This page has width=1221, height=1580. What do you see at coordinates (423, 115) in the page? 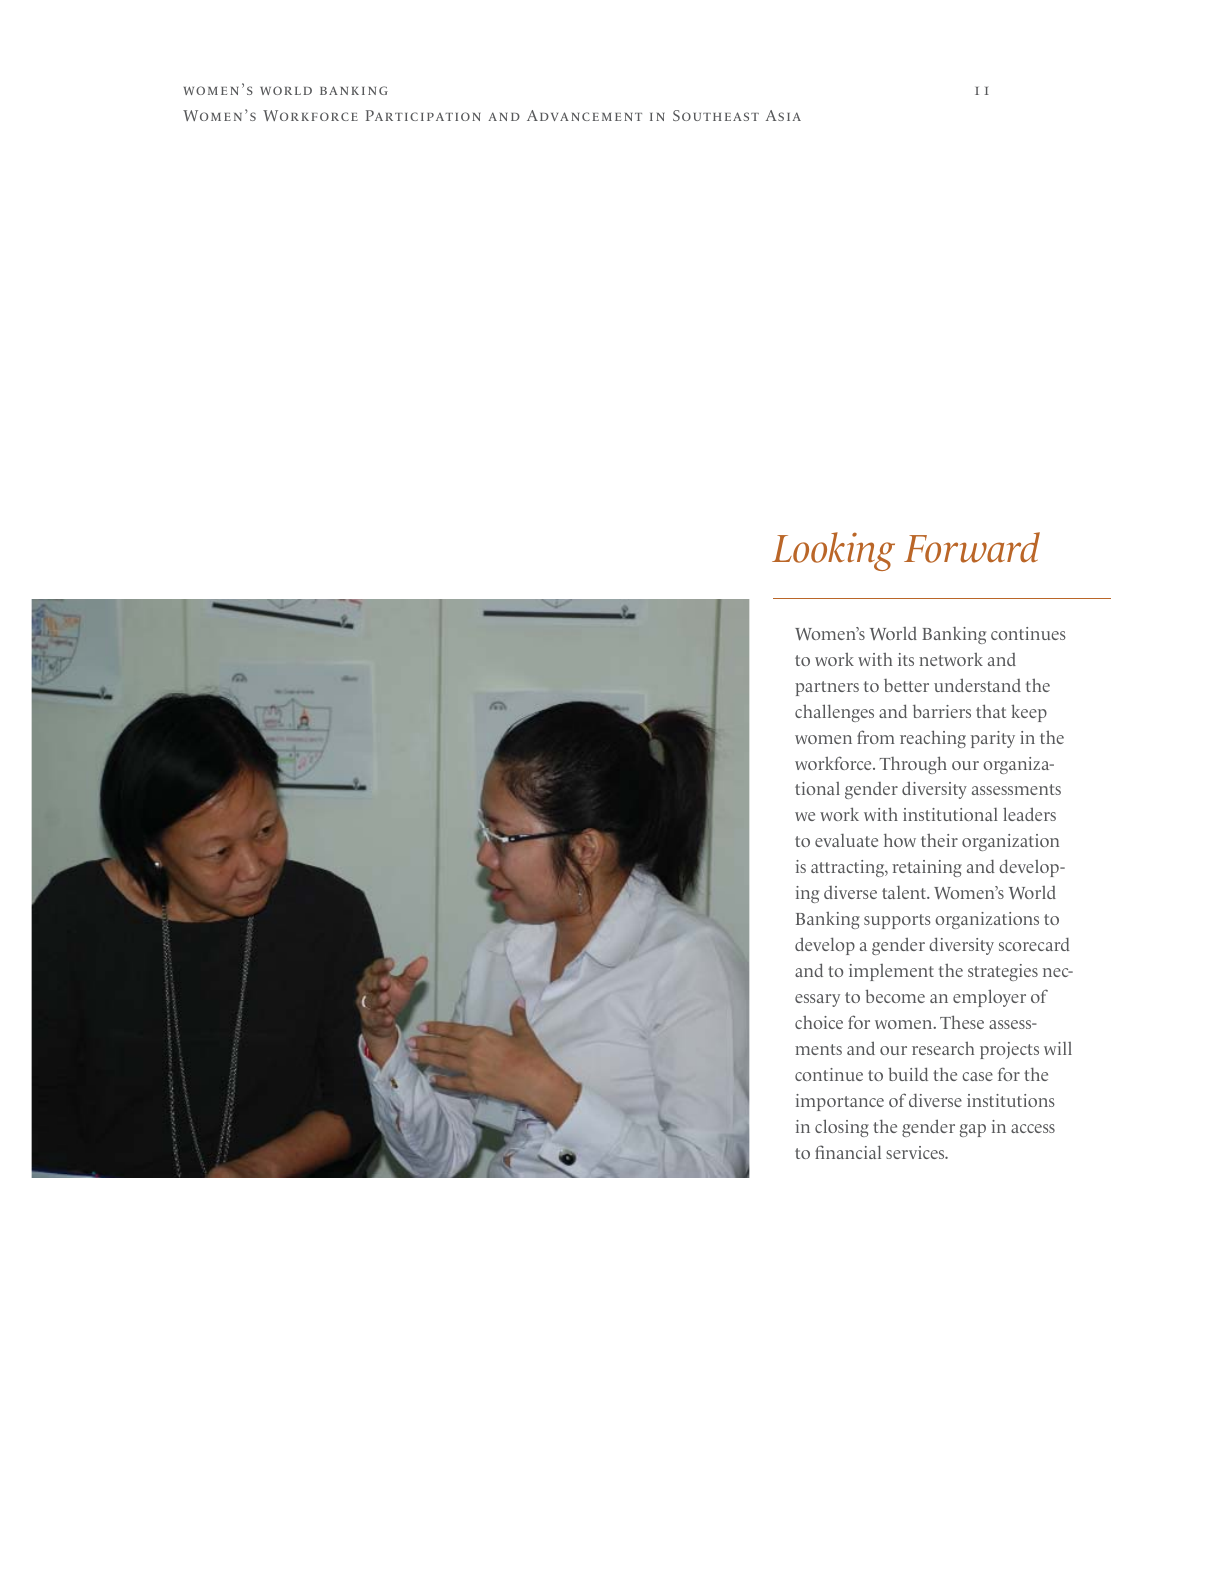
I see `PARTICIPATION` at bounding box center [423, 115].
